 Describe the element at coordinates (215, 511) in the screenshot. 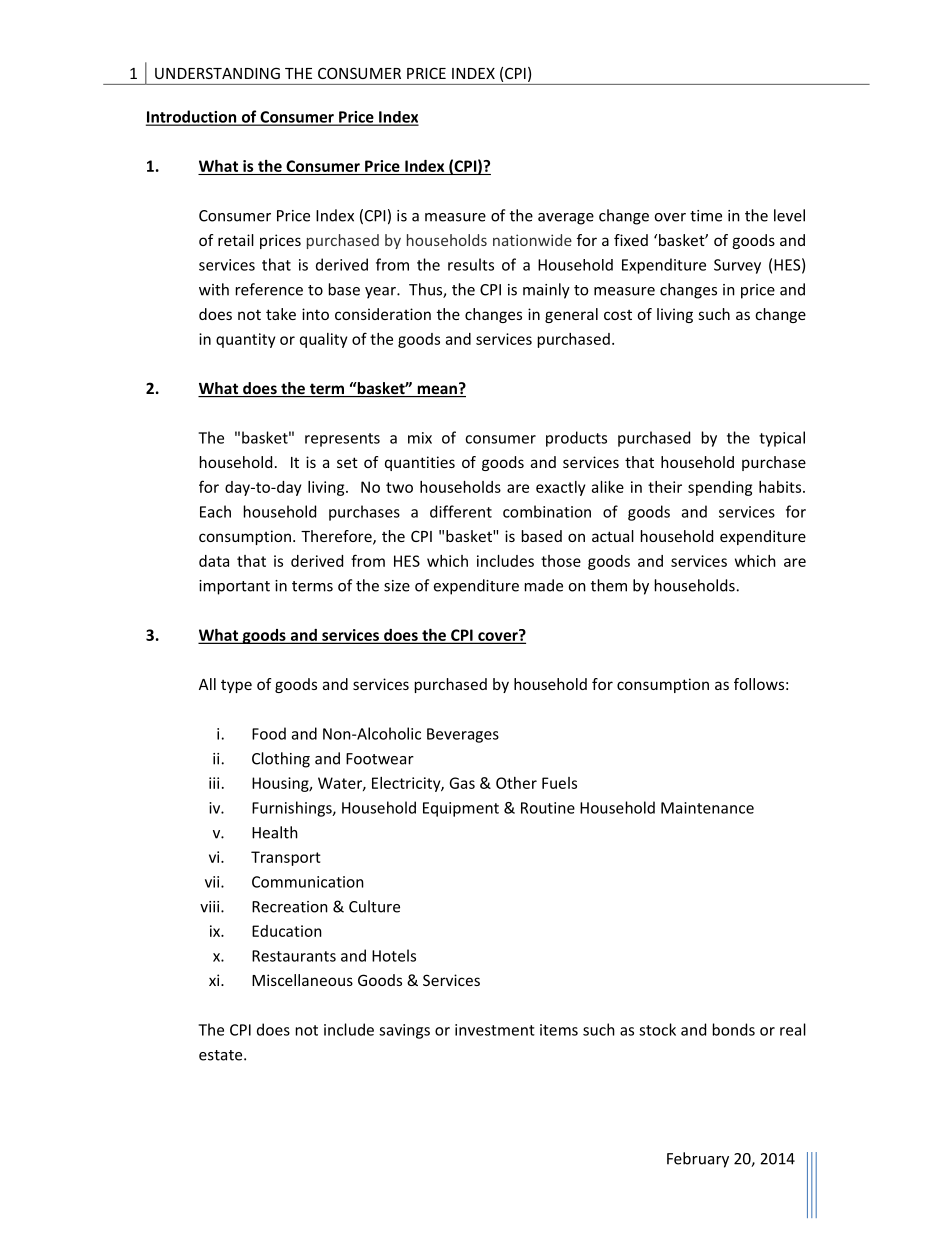

I see `Each` at that location.
